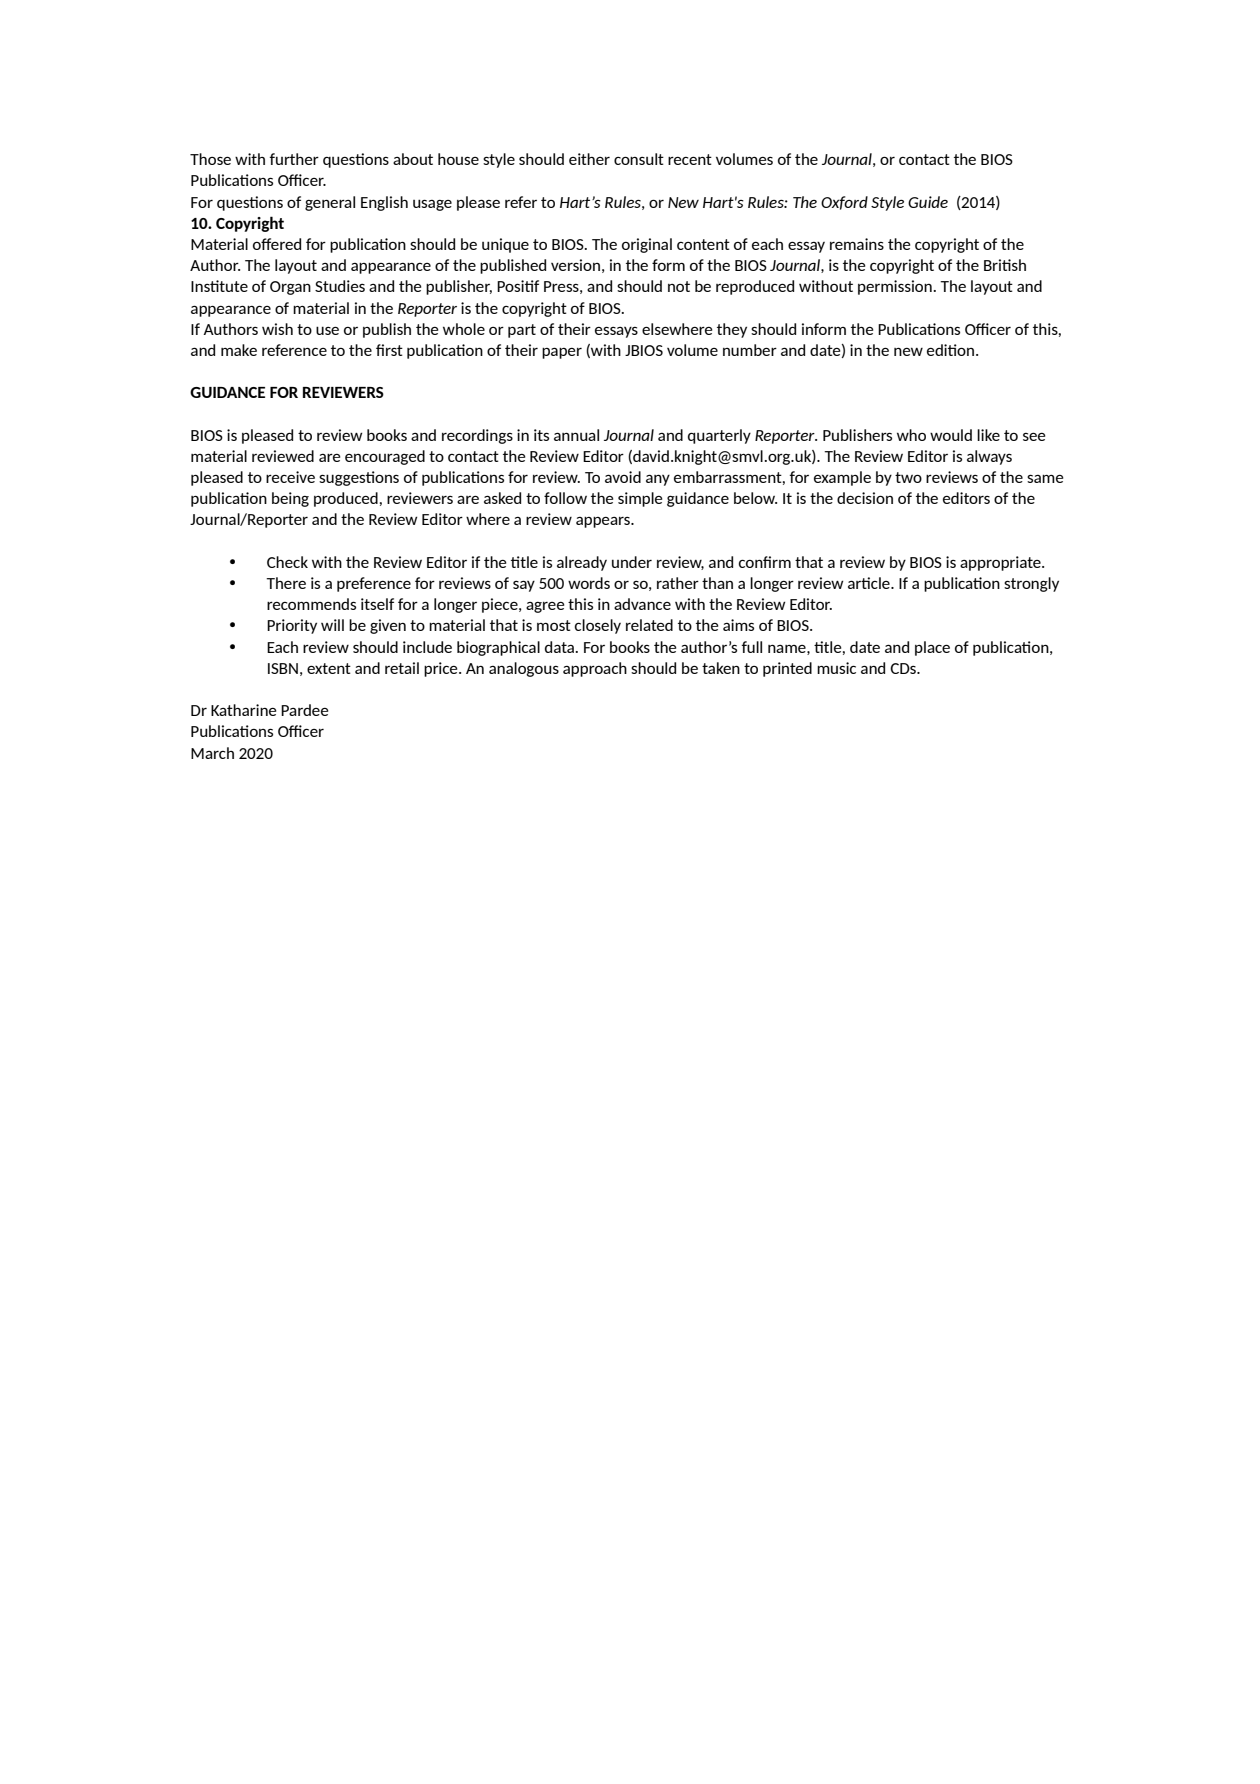 Image resolution: width=1260 pixels, height=1784 pixels. Describe the element at coordinates (243, 710) in the screenshot. I see `Katharine` at that location.
